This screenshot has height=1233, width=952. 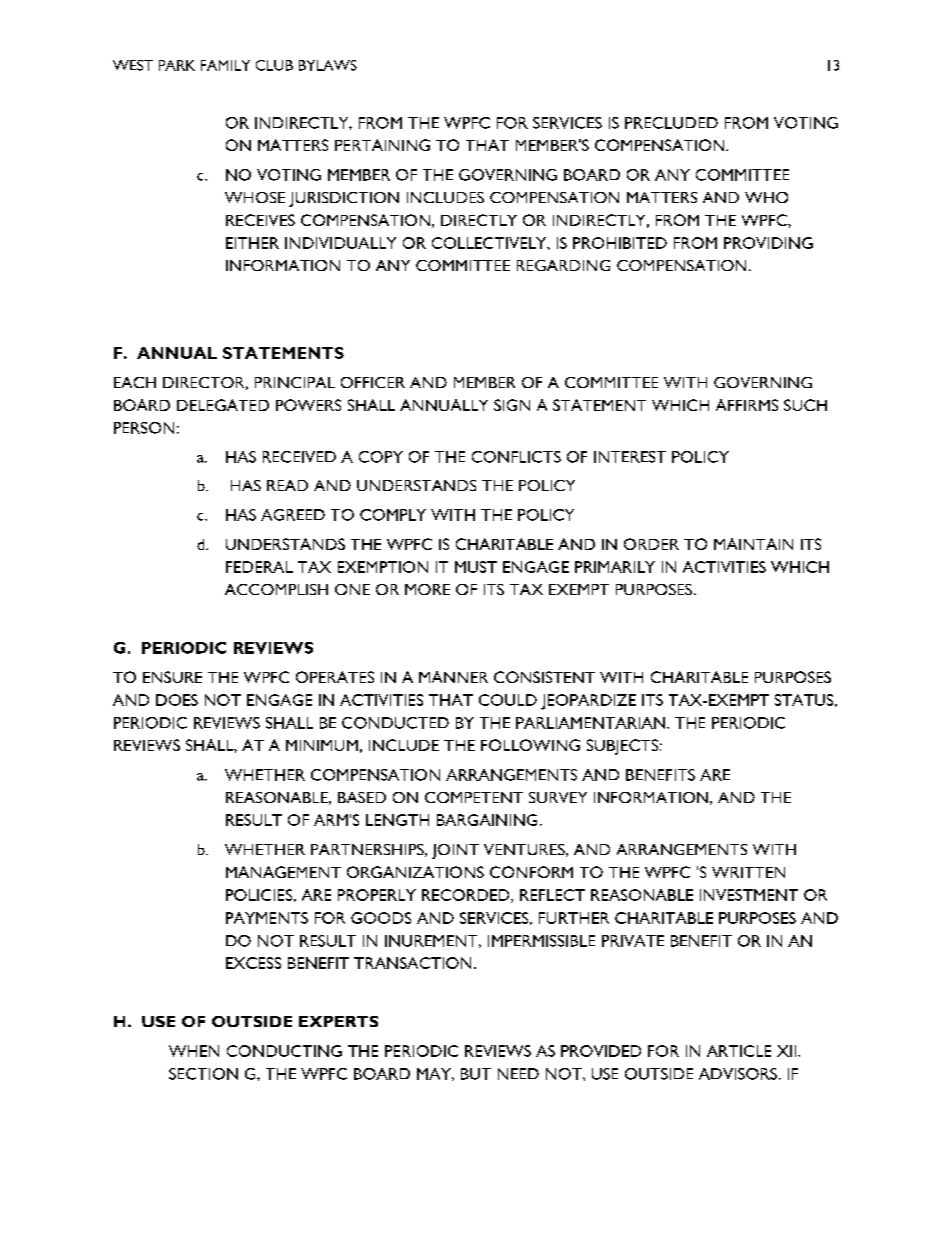 What do you see at coordinates (382, 145) in the screenshot?
I see `PERTAINING` at bounding box center [382, 145].
